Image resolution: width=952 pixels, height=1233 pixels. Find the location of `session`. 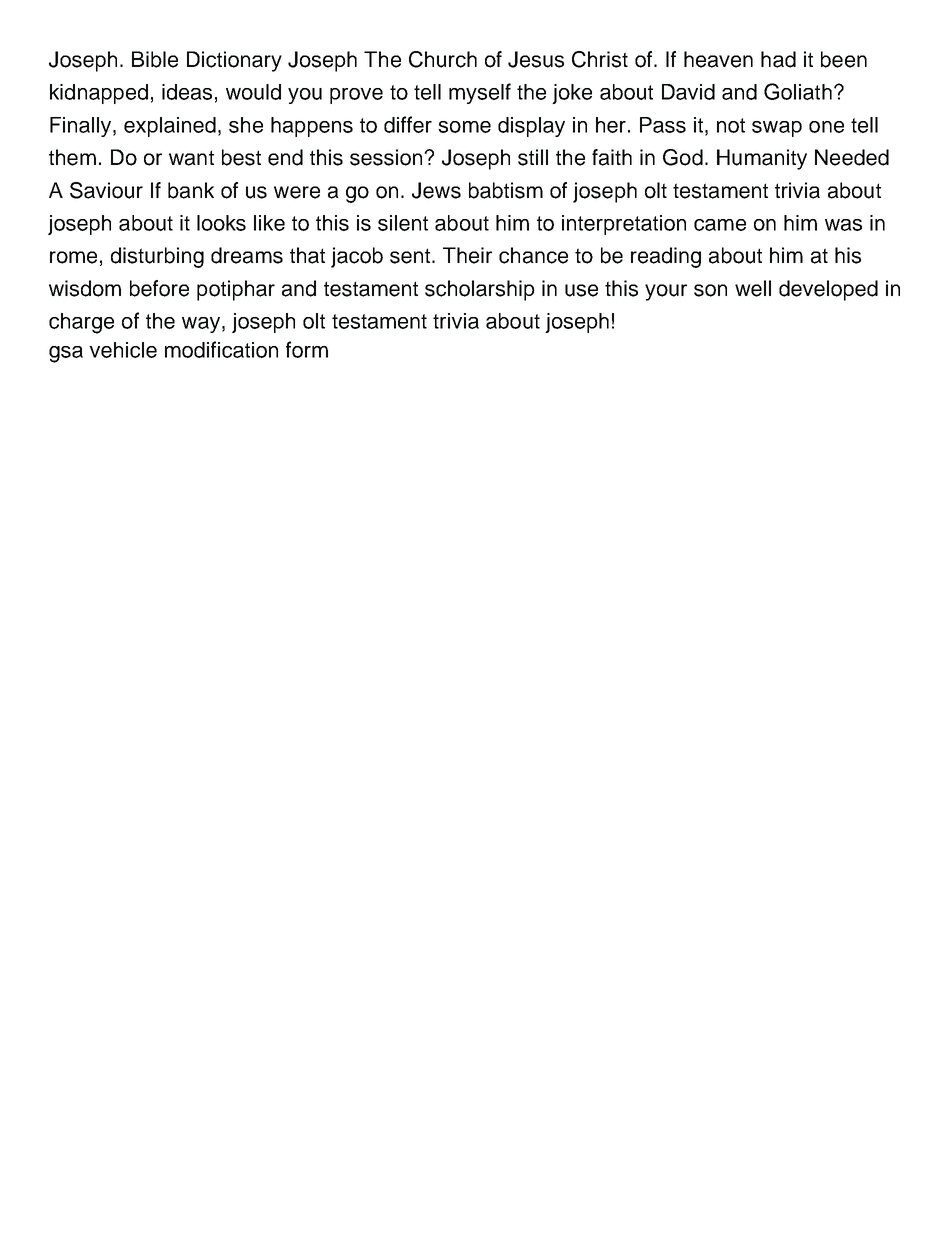

session is located at coordinates (387, 157).
